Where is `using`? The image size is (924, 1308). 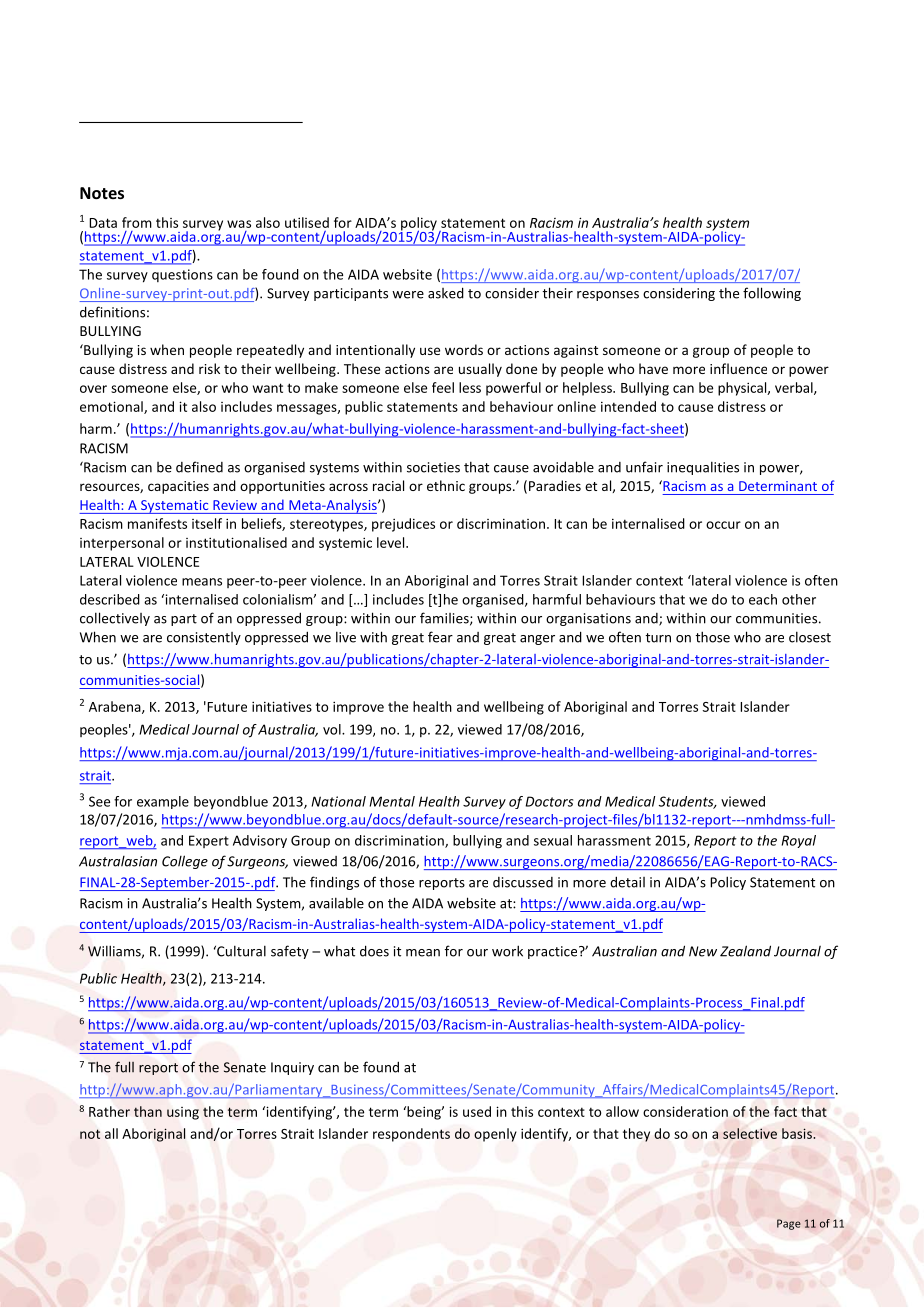 using is located at coordinates (183, 1113).
